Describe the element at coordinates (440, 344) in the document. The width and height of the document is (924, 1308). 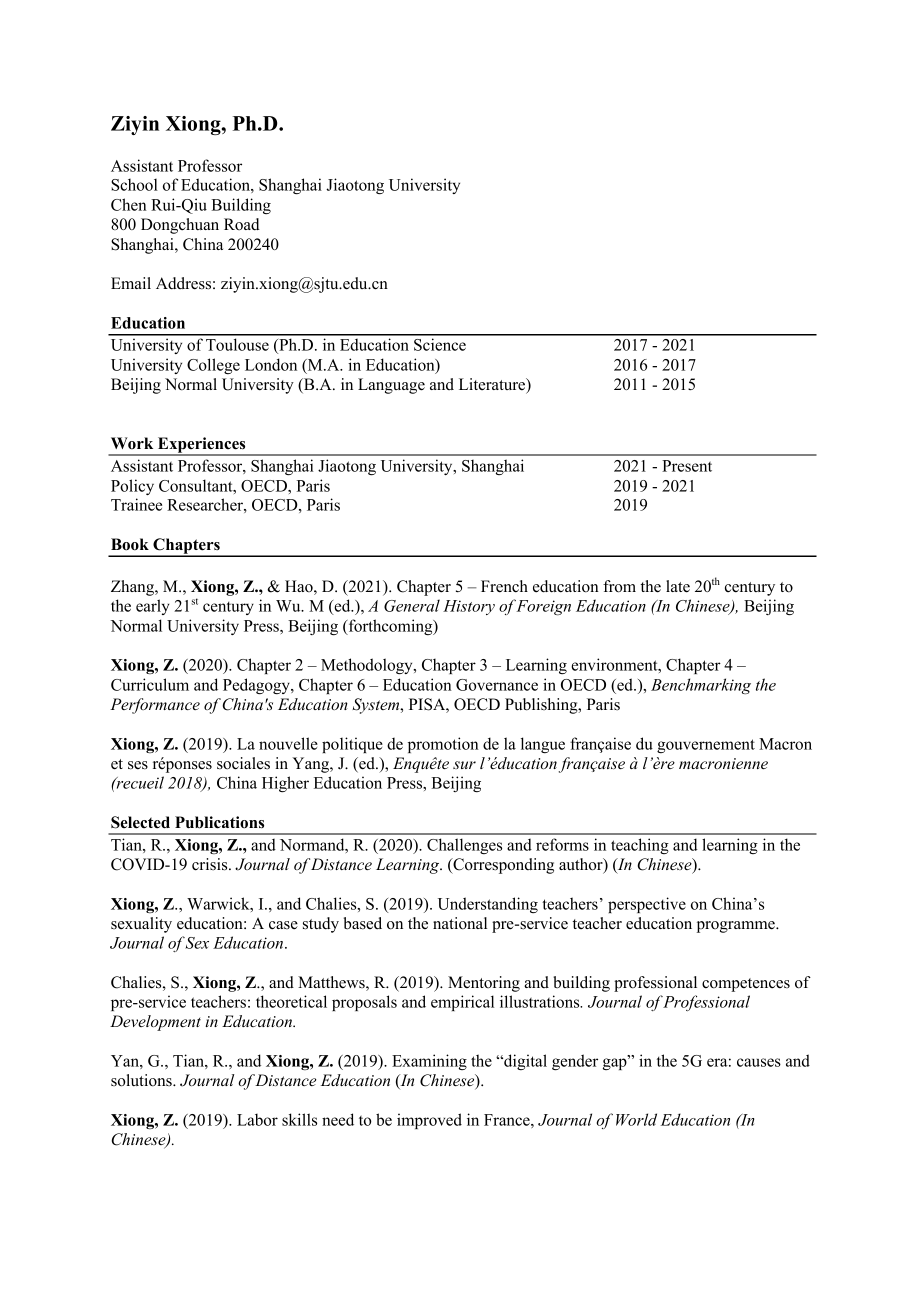
I see `Science` at that location.
